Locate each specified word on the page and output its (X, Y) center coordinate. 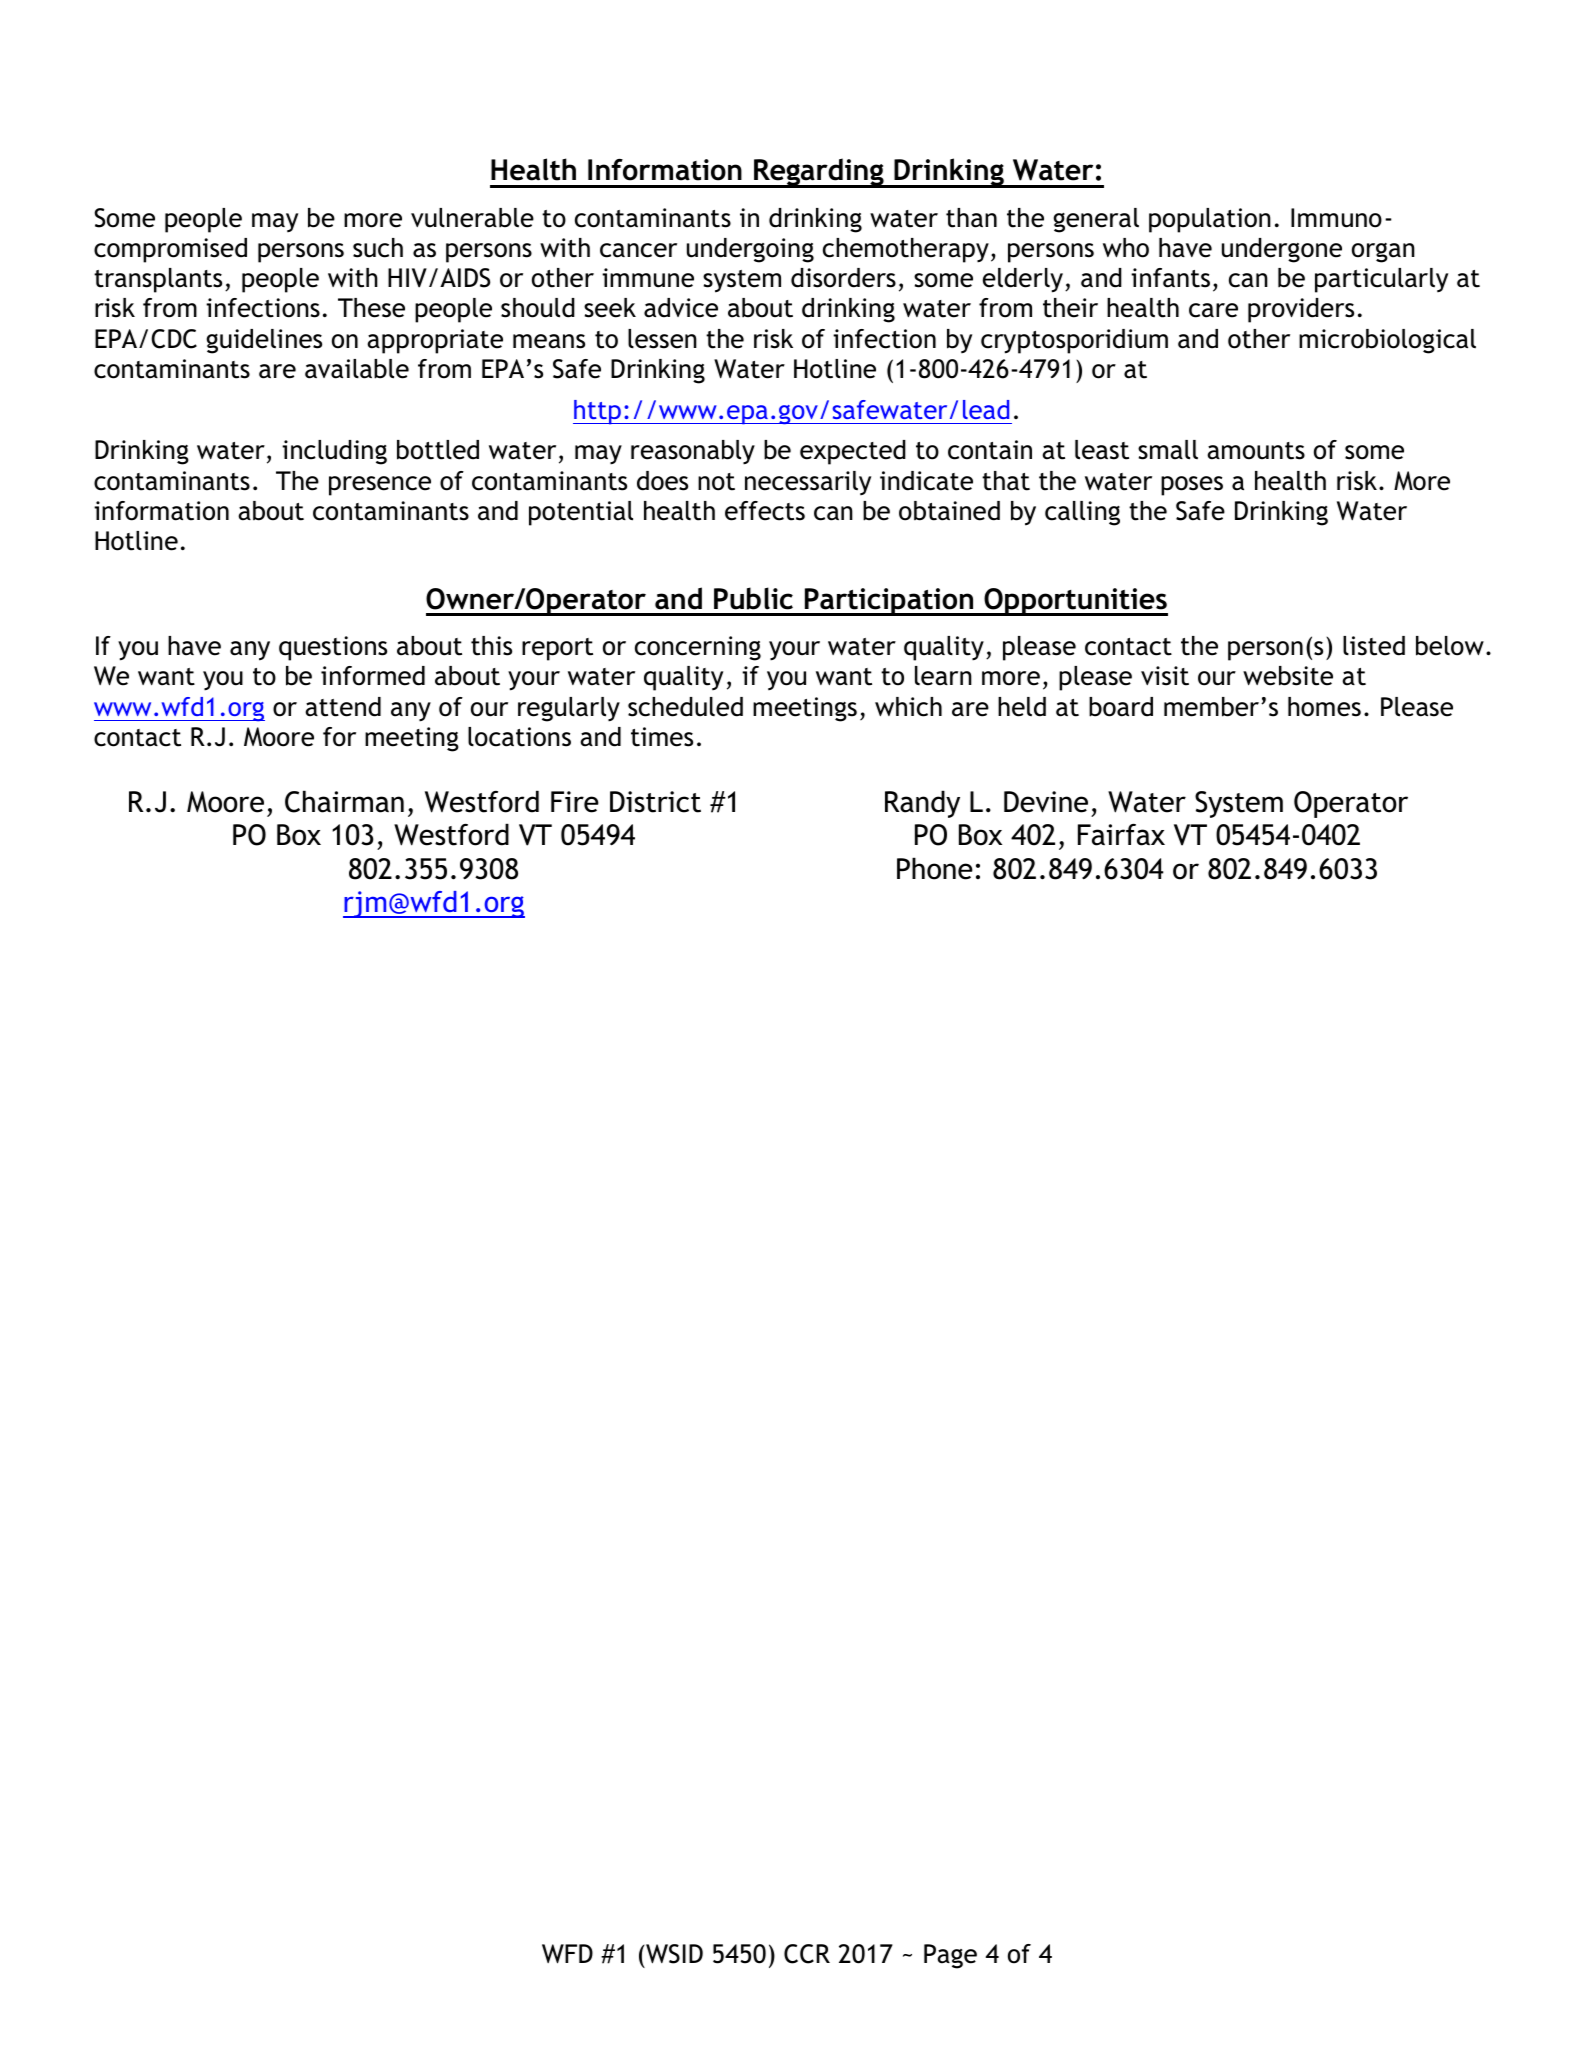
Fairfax (1121, 835)
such (378, 248)
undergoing (750, 250)
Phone (935, 868)
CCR (807, 1954)
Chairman (344, 801)
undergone (1282, 250)
